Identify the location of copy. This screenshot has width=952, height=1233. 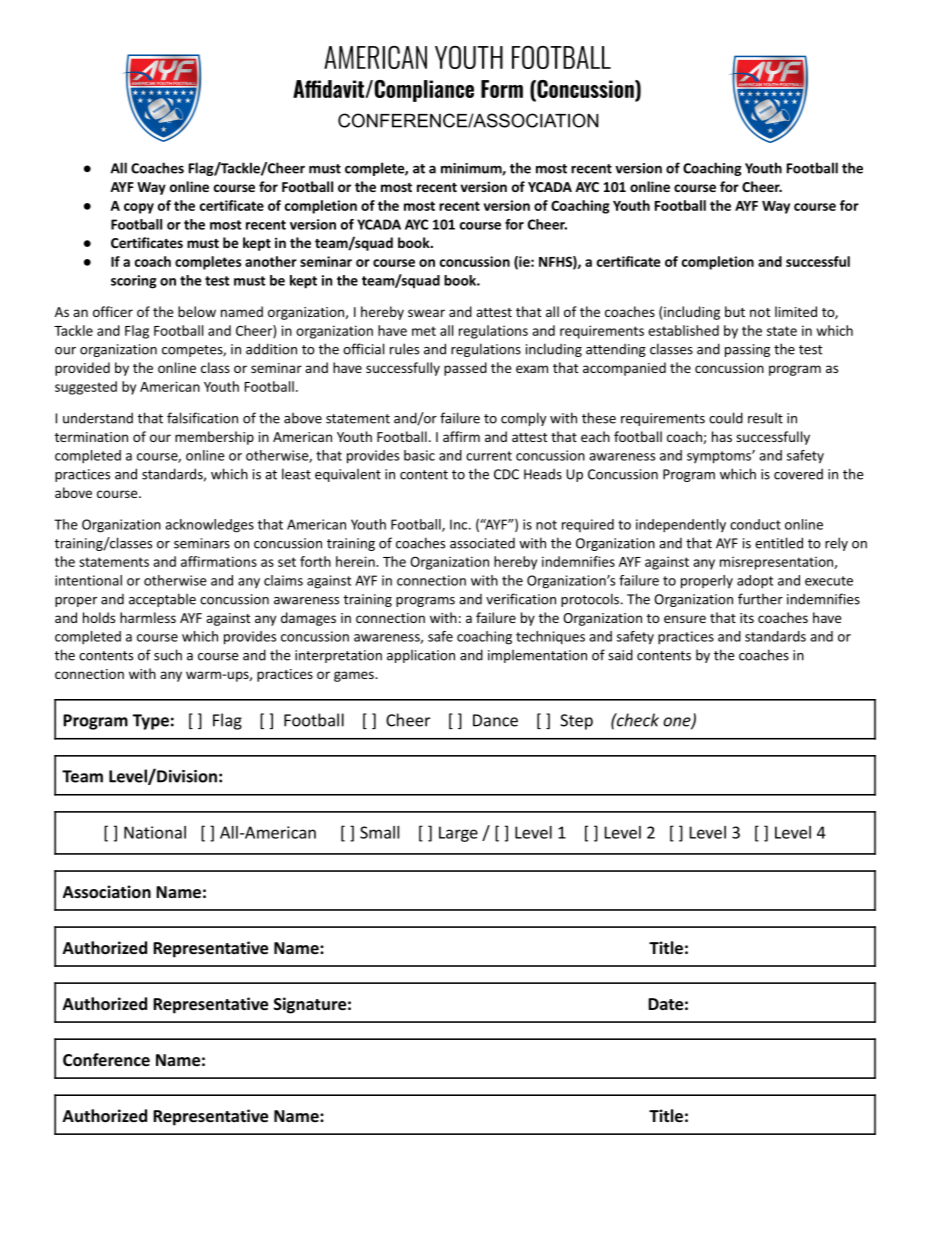
(139, 208).
